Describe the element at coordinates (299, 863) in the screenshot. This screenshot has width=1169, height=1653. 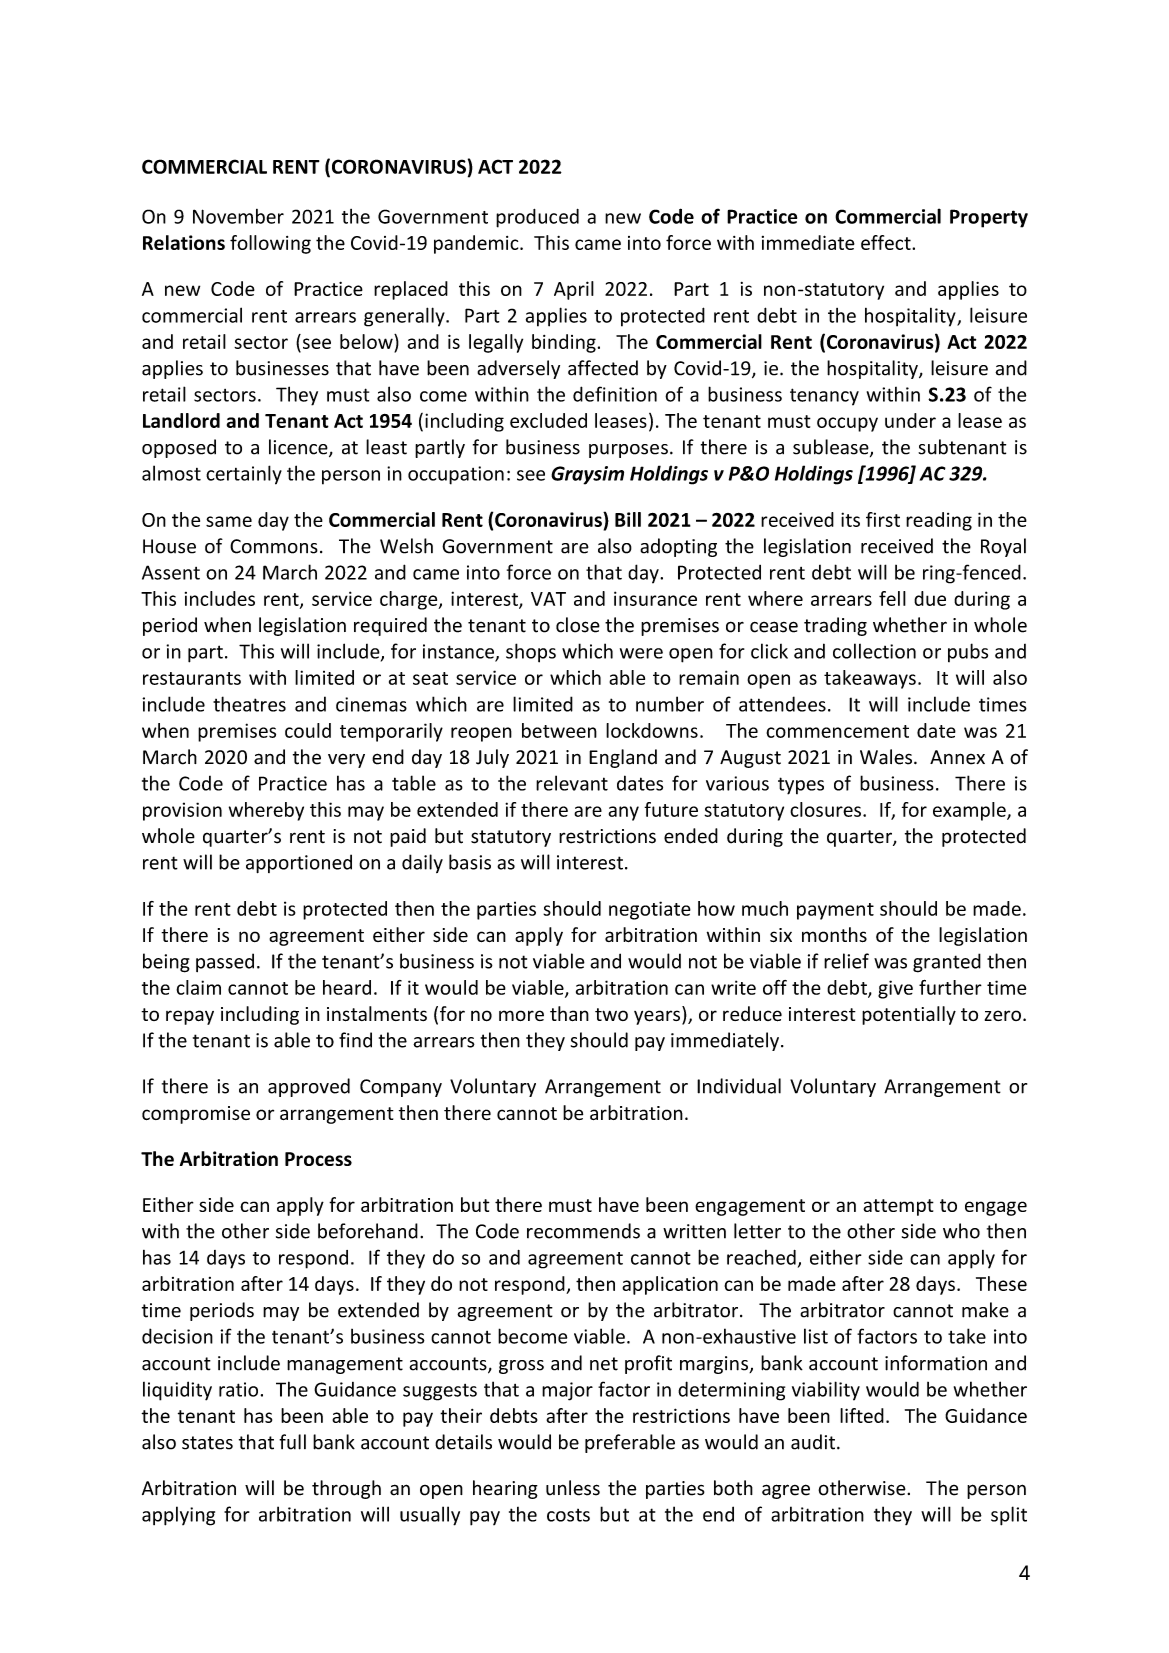
I see `apportioned` at that location.
